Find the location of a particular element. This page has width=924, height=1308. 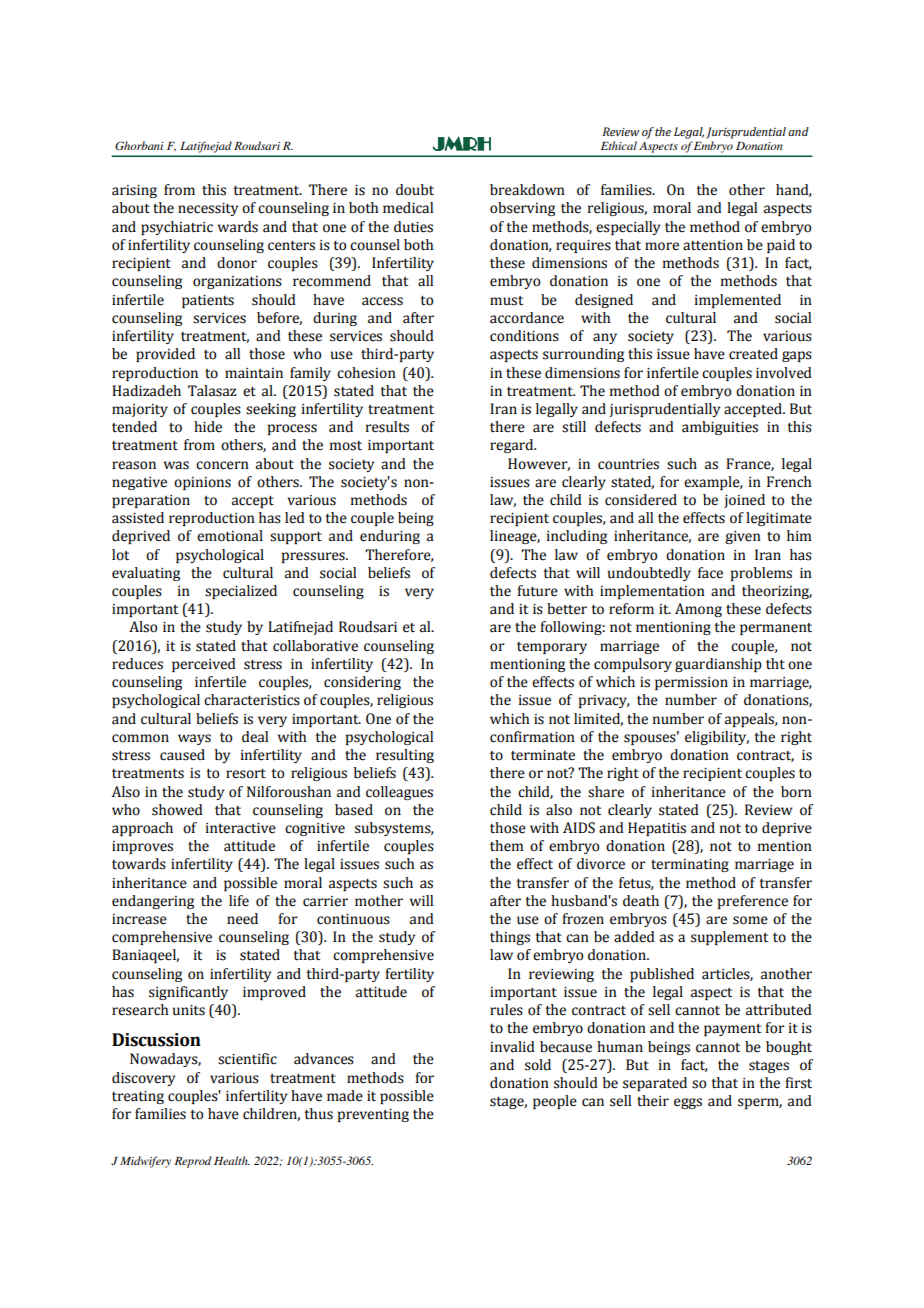

attention is located at coordinates (713, 245).
